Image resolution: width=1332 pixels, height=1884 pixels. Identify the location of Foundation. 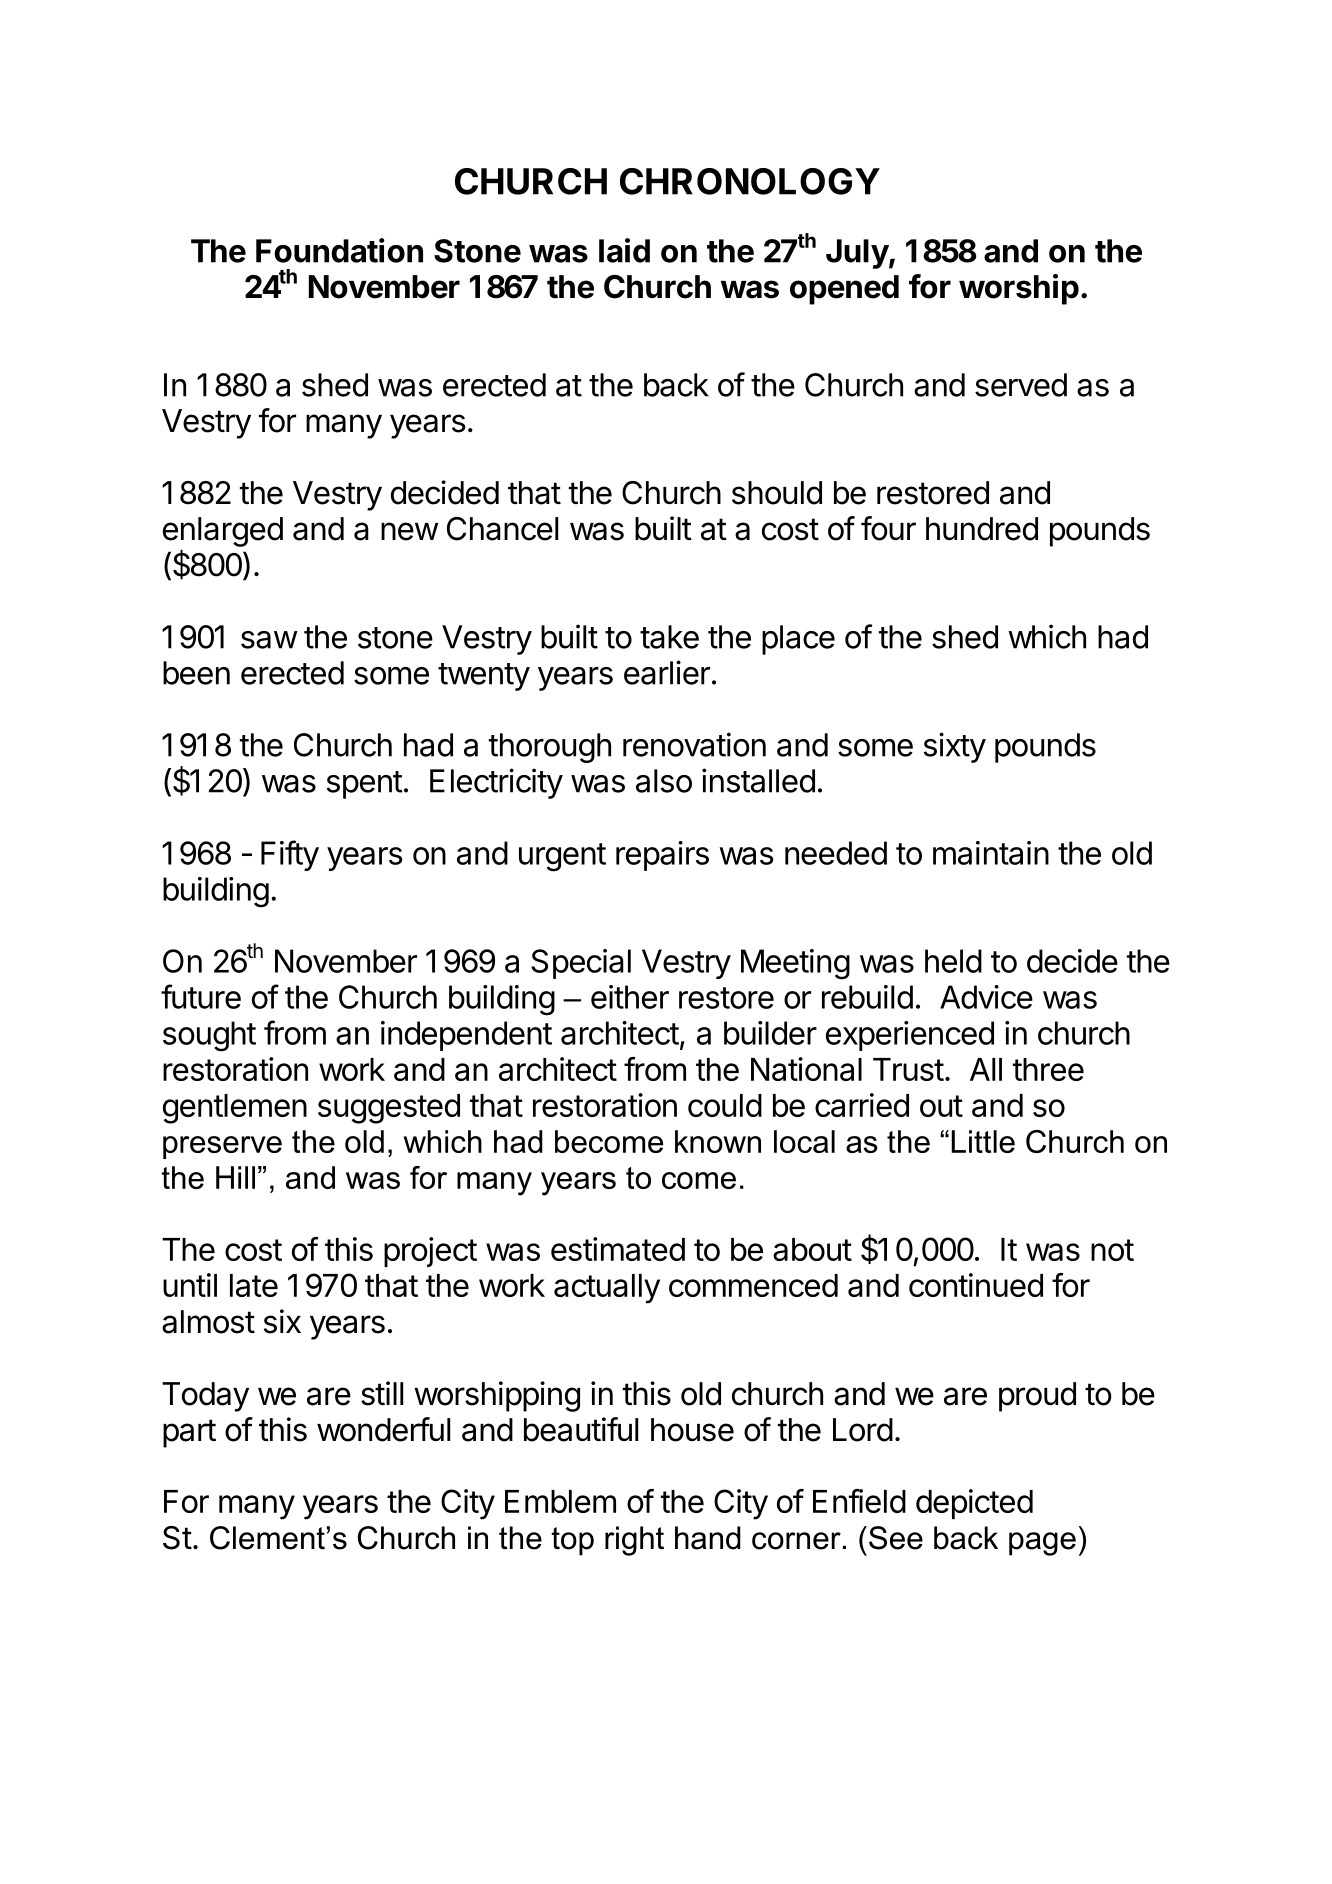
(339, 250).
